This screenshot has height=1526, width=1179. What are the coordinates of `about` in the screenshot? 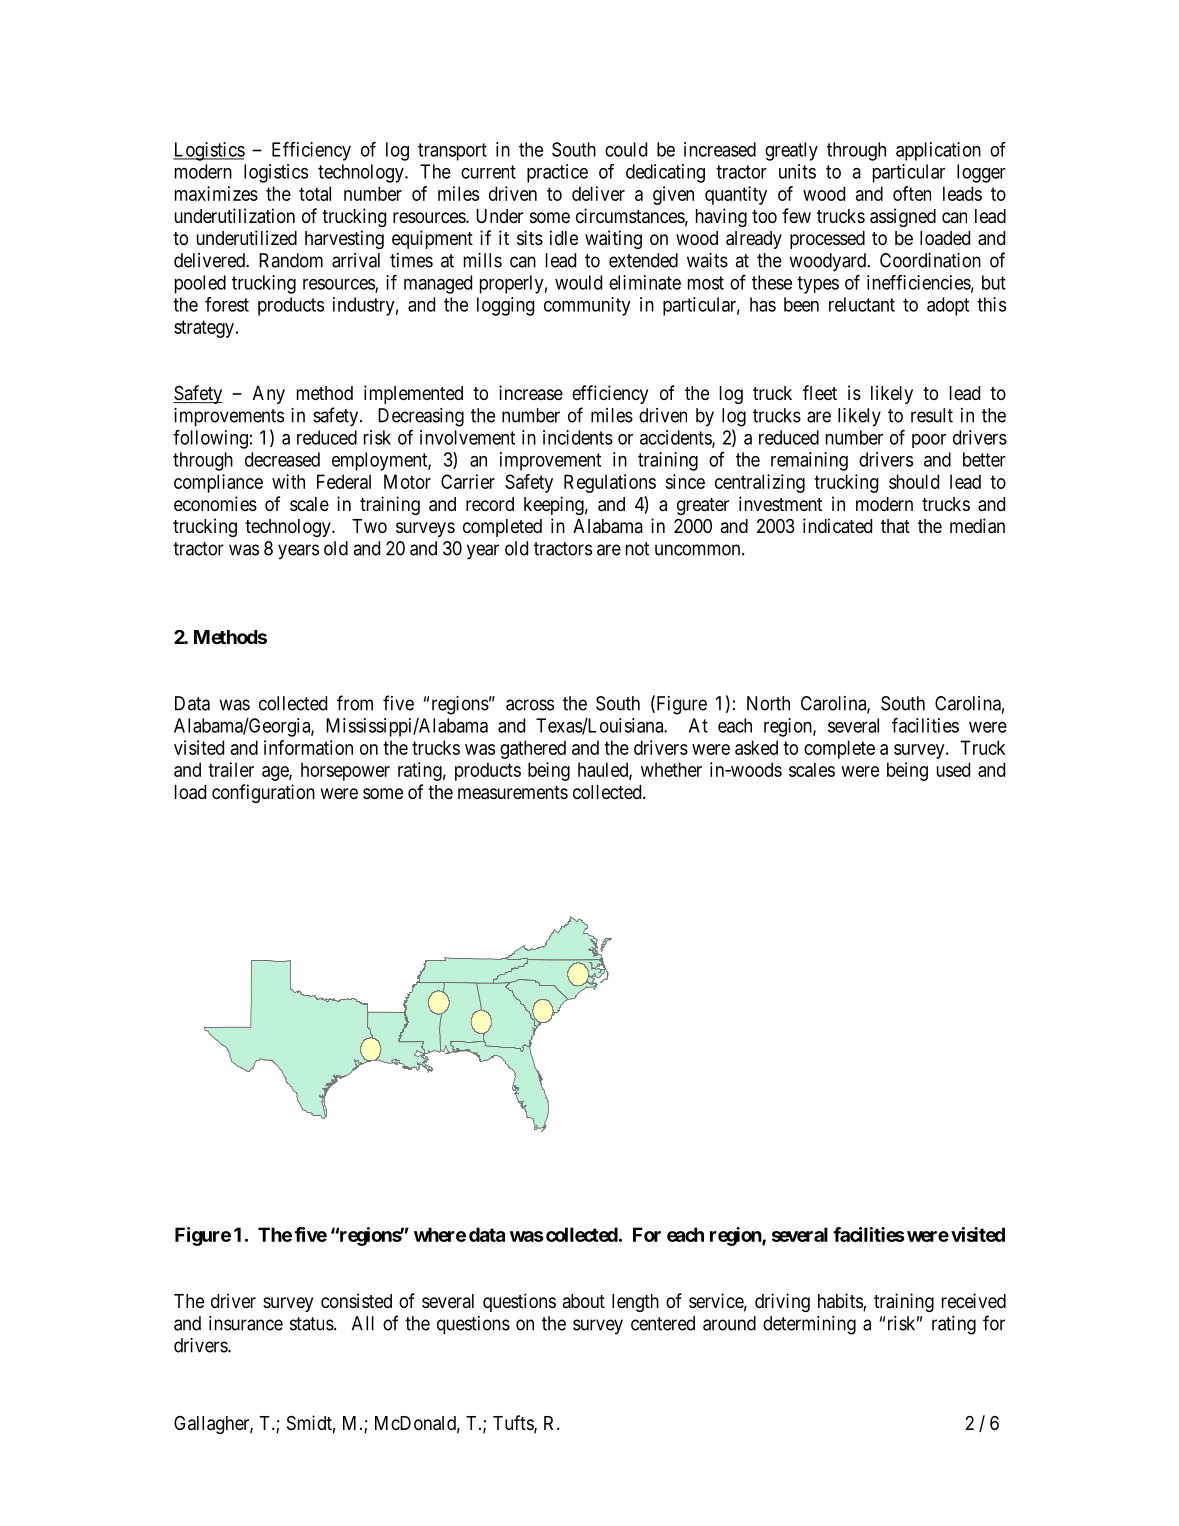 It's located at (584, 1301).
